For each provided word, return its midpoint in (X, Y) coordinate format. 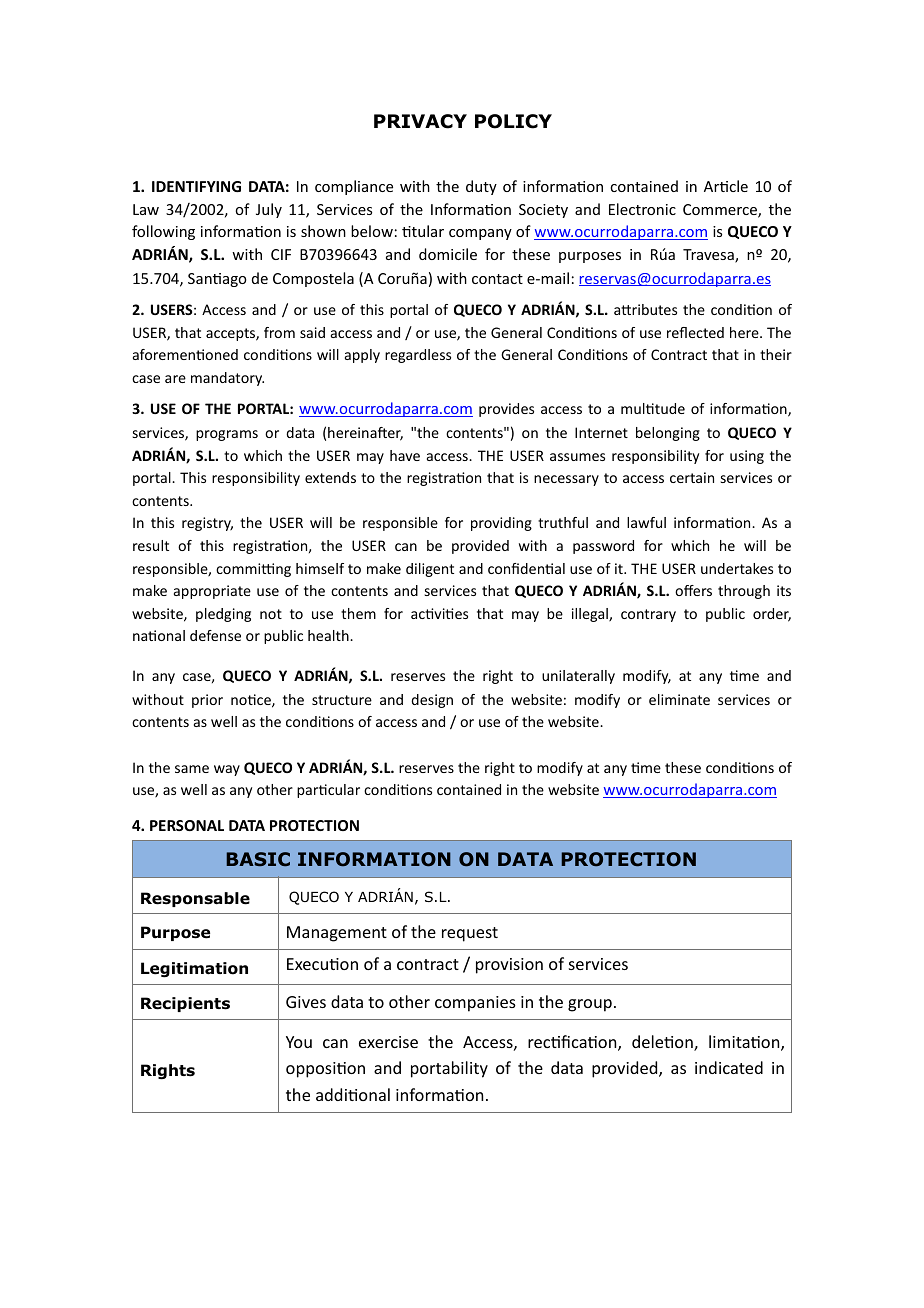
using (747, 457)
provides (506, 410)
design (432, 701)
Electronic (642, 209)
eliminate (679, 699)
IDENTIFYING (196, 186)
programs (227, 435)
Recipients (185, 1004)
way (227, 770)
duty (481, 187)
